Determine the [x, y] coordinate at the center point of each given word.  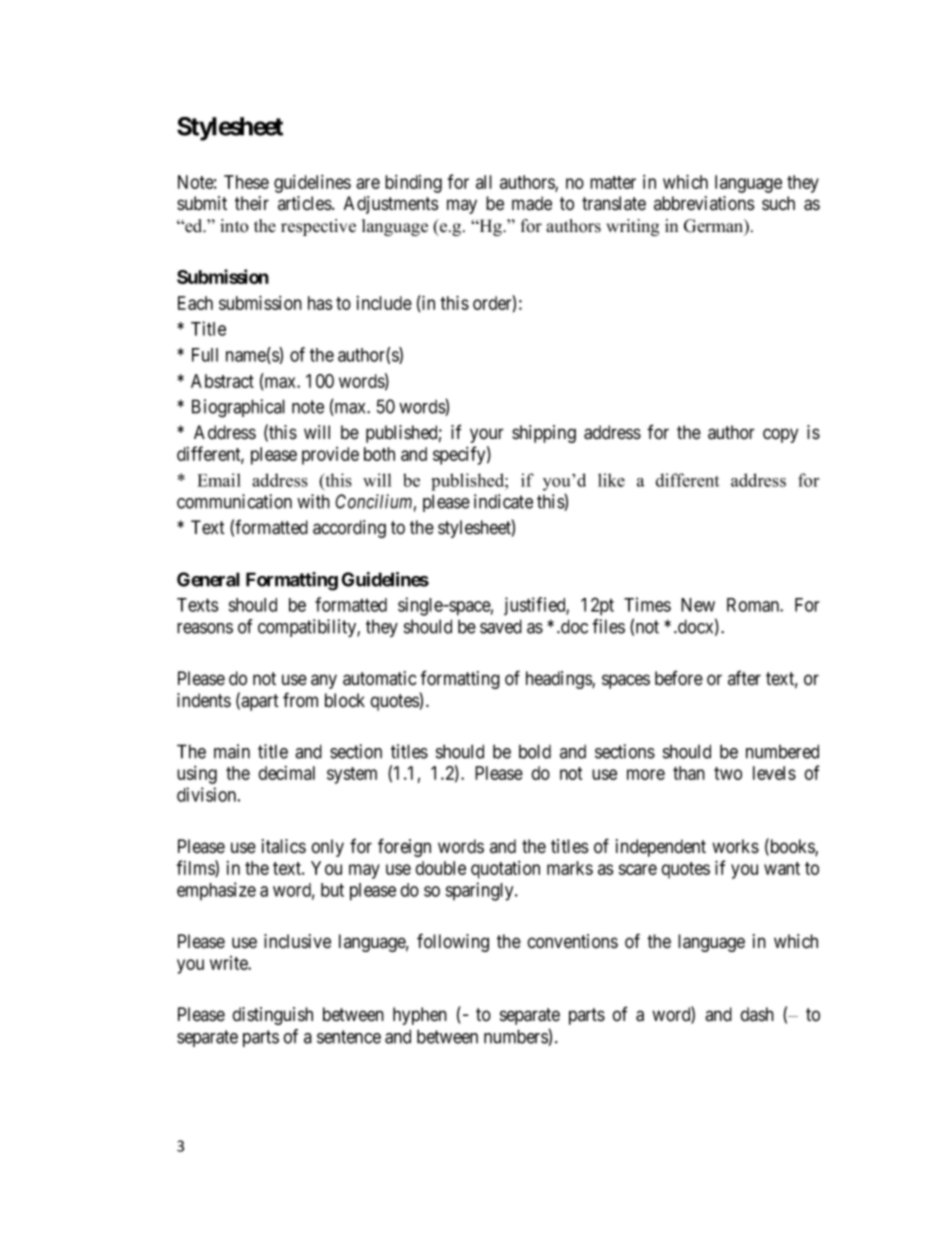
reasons [205, 628]
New [698, 605]
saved [501, 626]
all [484, 182]
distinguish [272, 1016]
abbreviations [704, 203]
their [252, 203]
